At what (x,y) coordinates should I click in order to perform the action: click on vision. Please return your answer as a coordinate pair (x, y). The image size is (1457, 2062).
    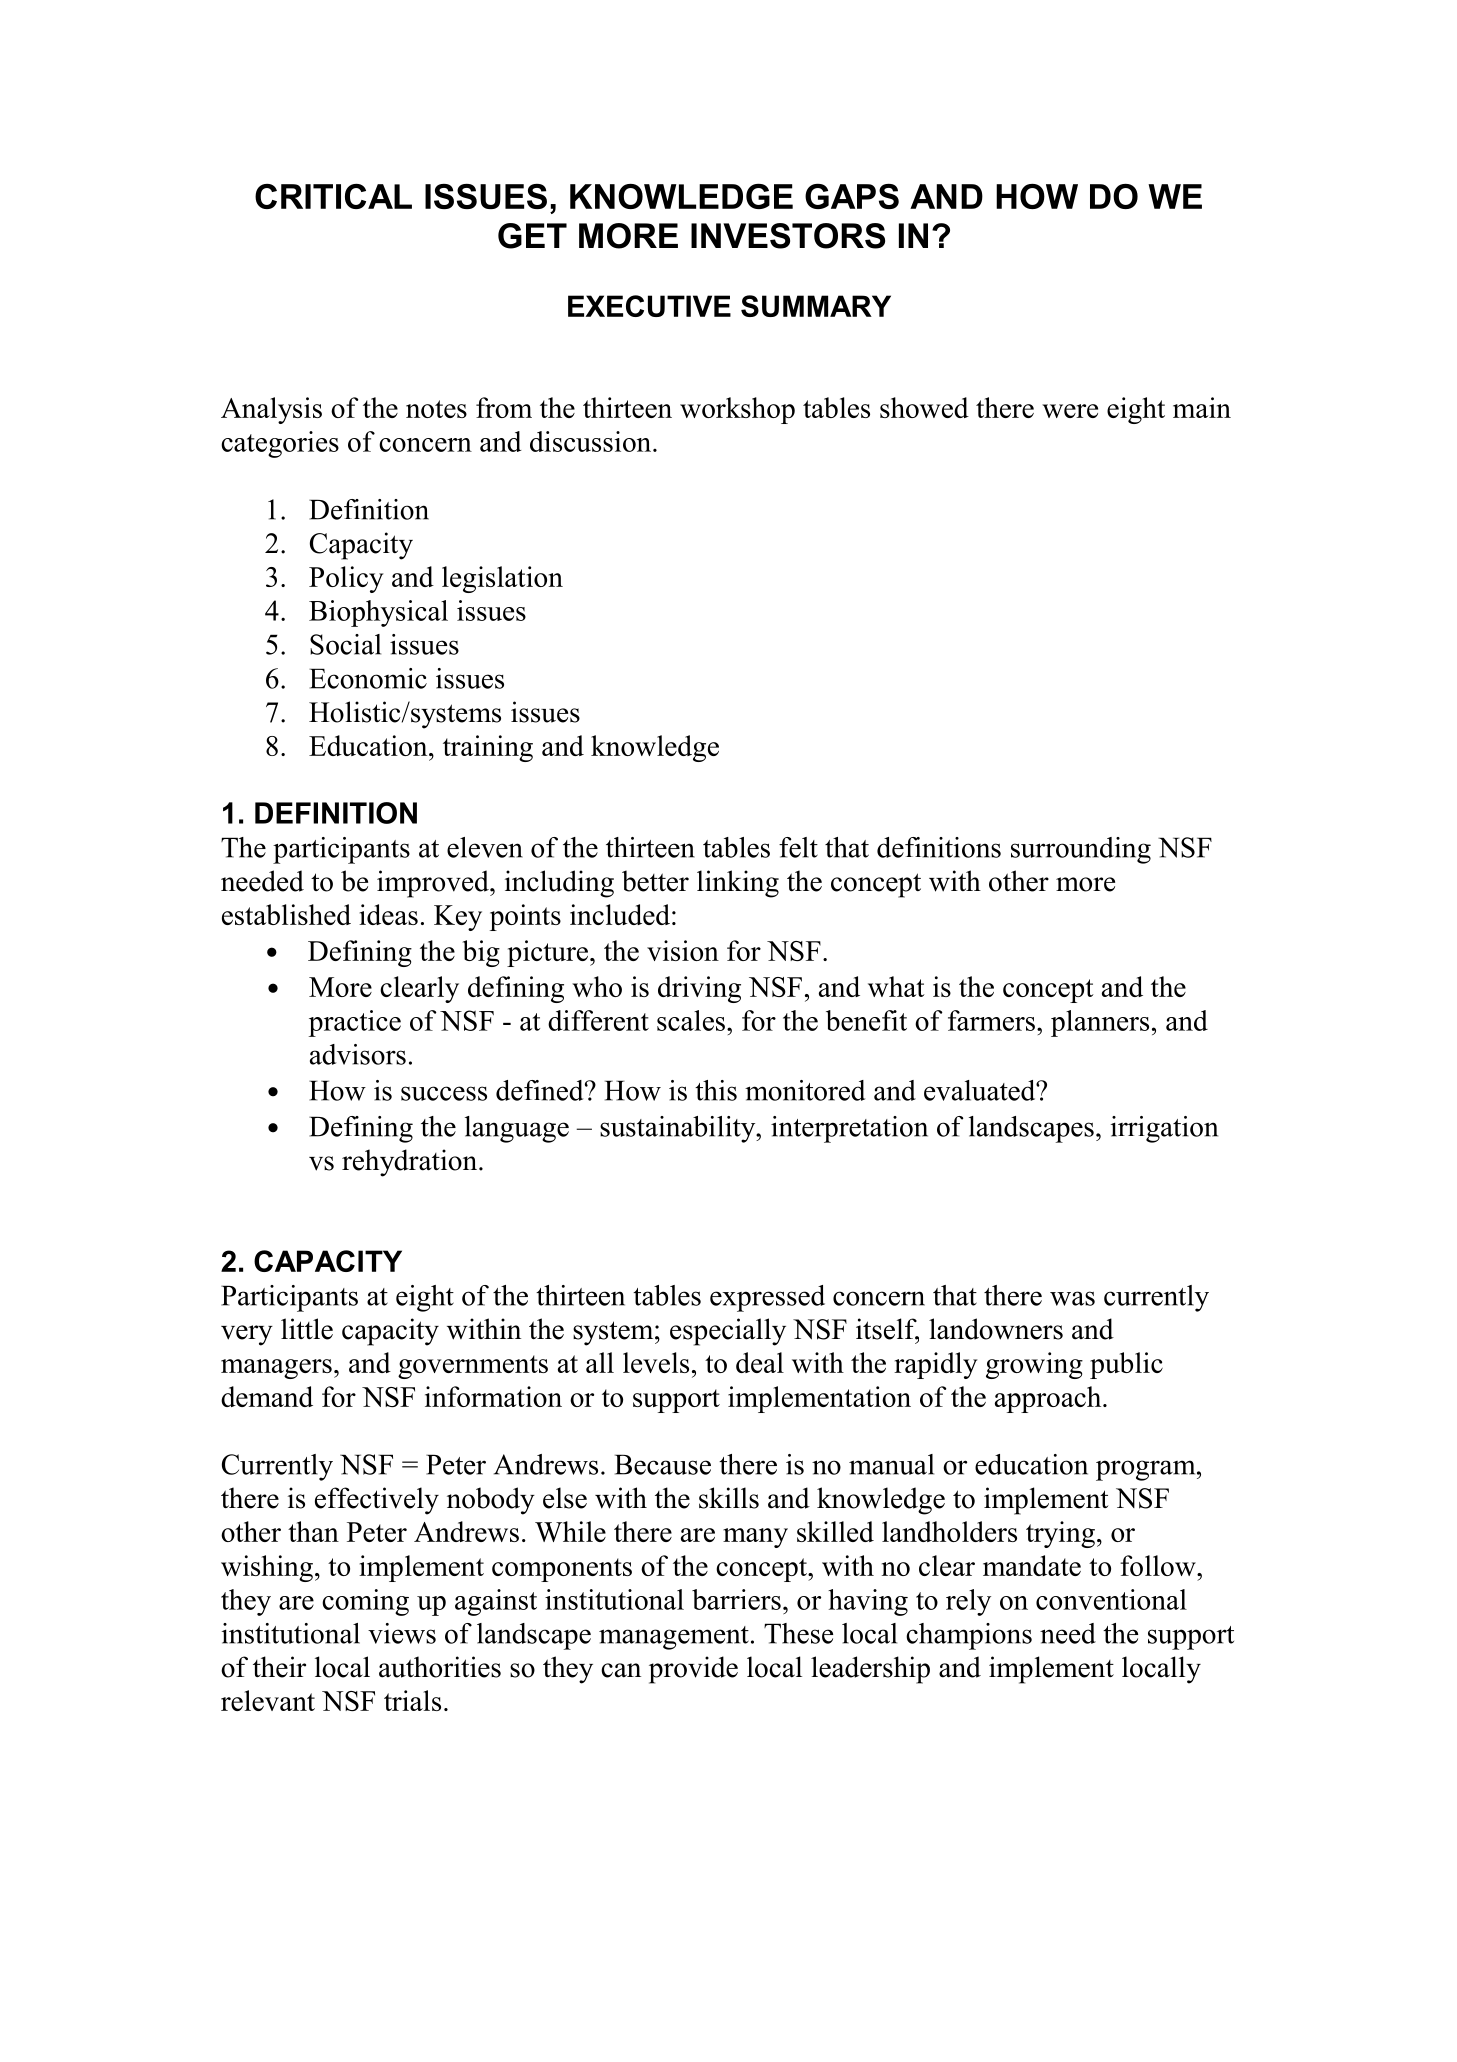
    Looking at the image, I should click on (683, 950).
